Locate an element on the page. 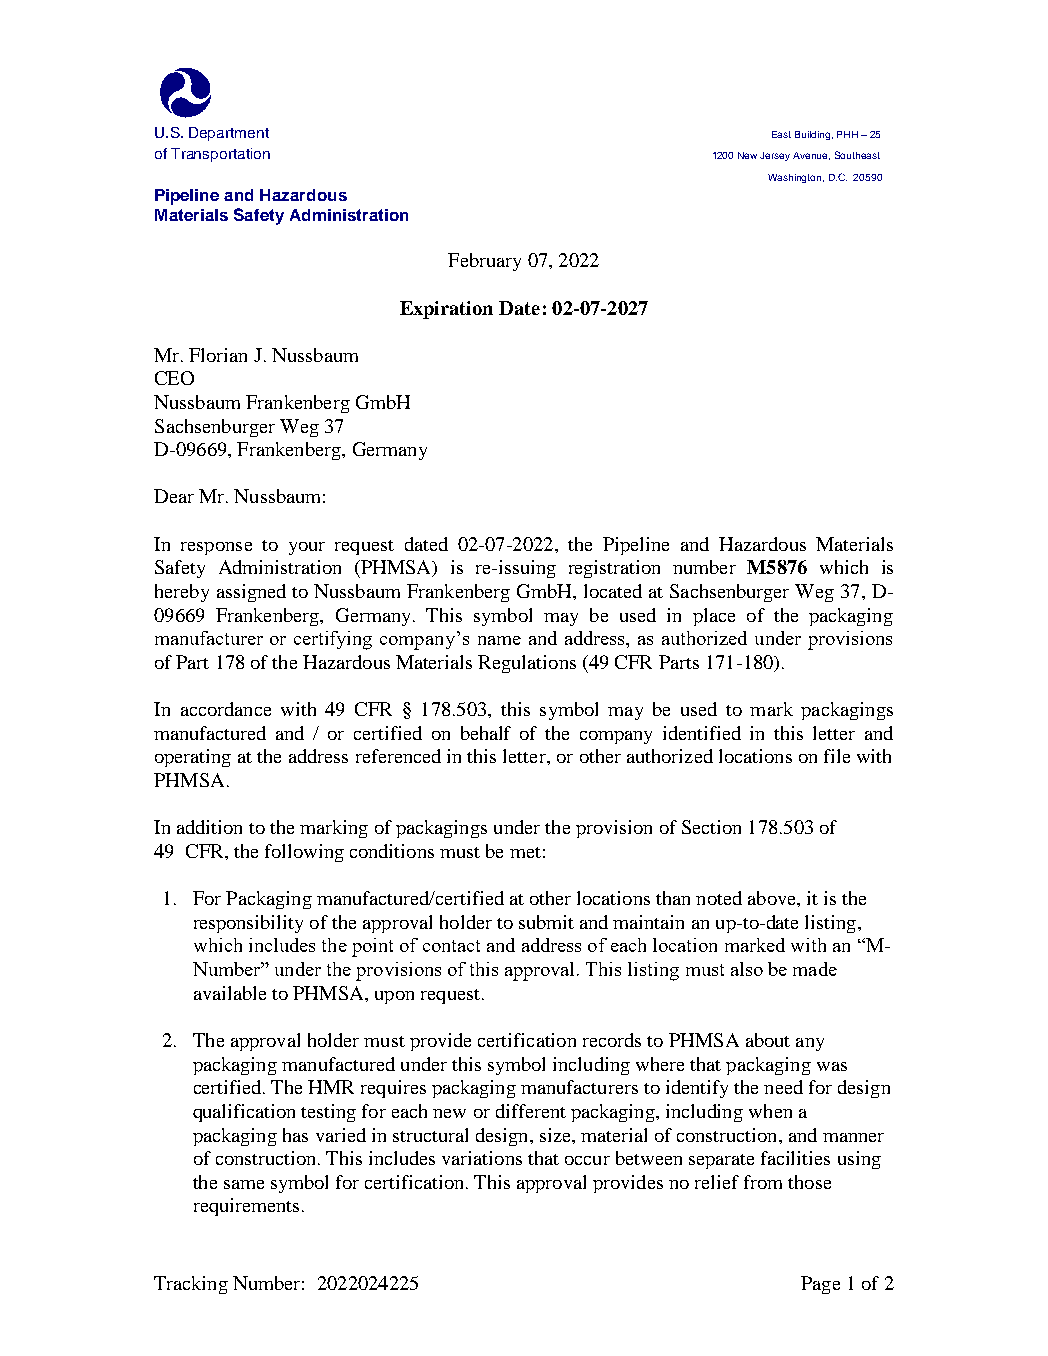 The image size is (1048, 1356). accordance is located at coordinates (226, 709).
